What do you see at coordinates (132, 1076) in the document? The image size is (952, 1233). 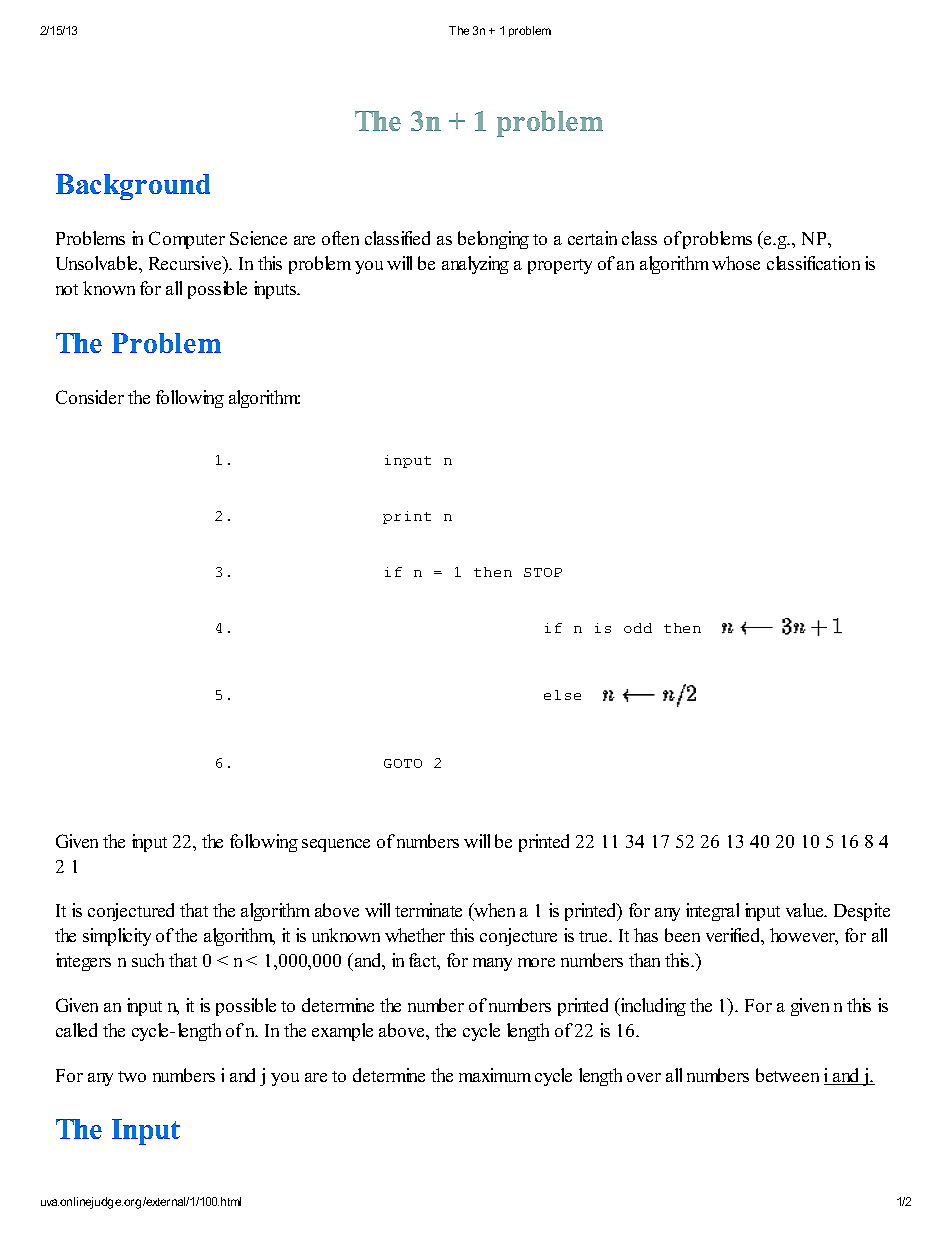 I see `two` at bounding box center [132, 1076].
